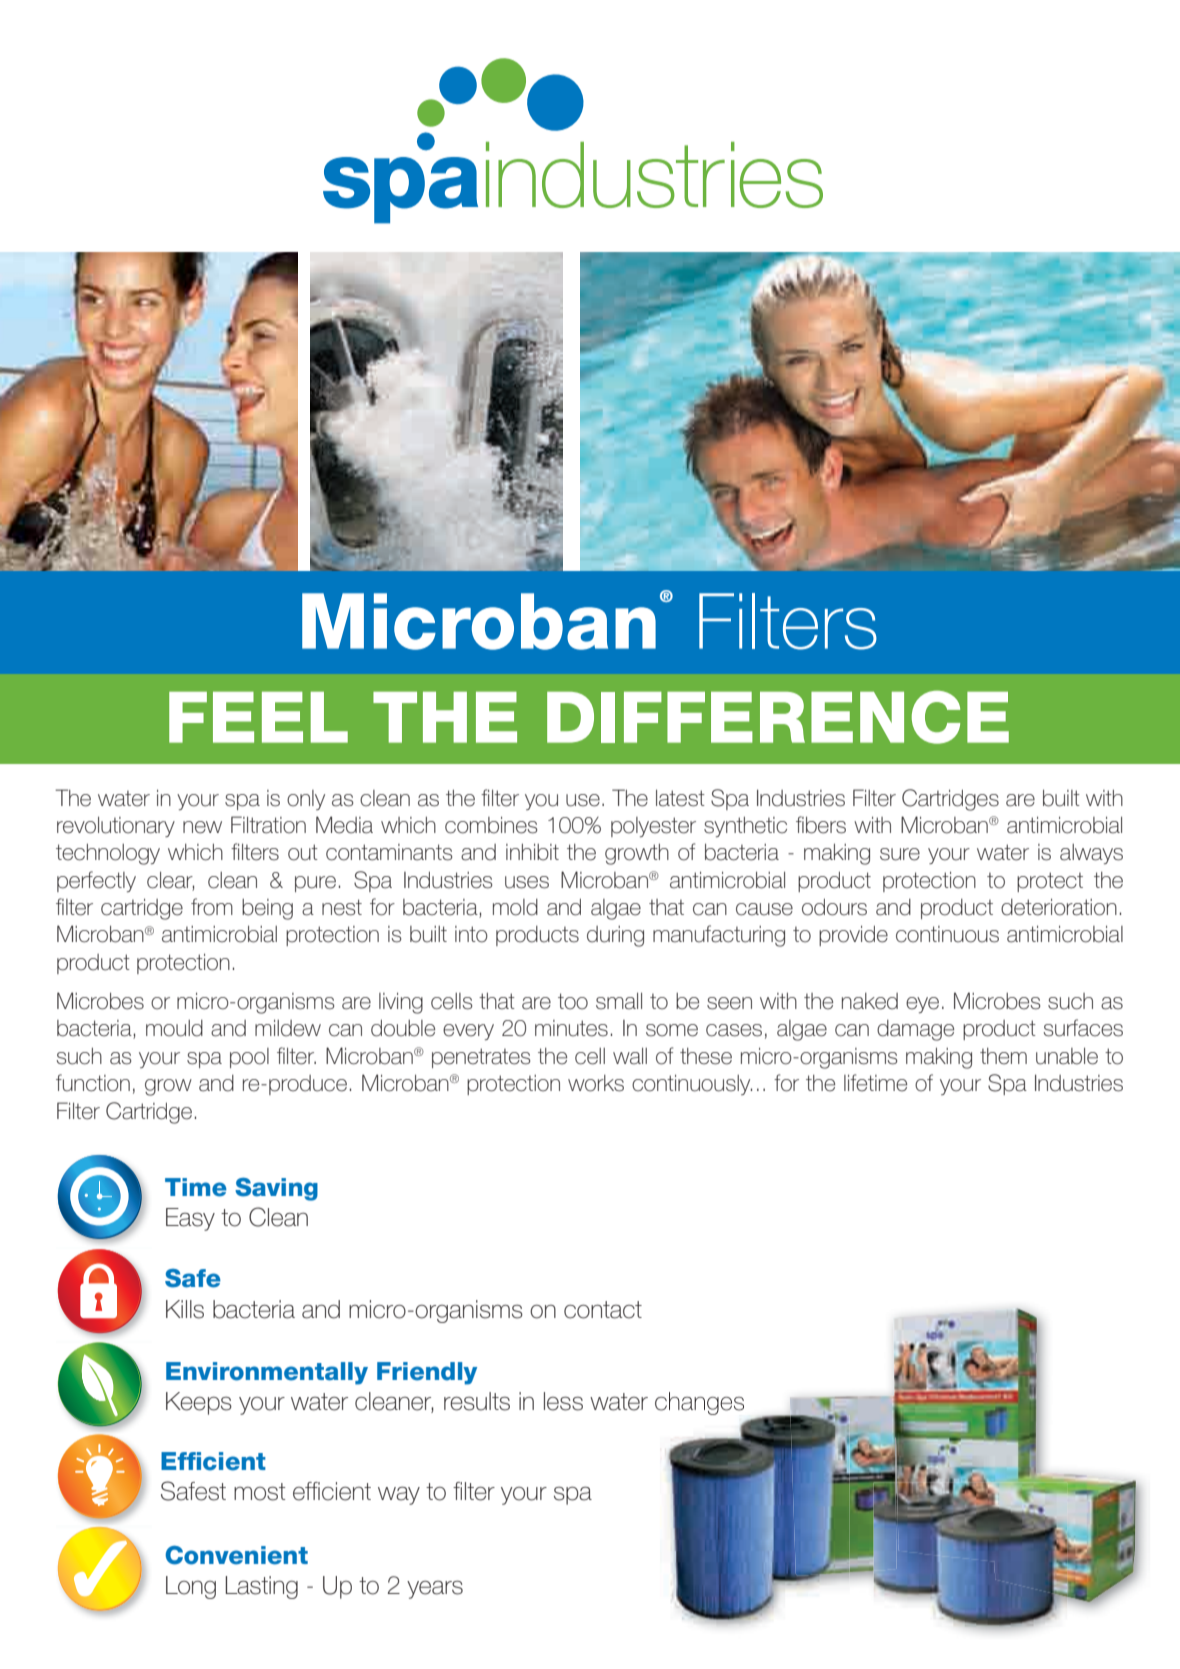 The width and height of the page is (1180, 1669). I want to click on Convenient, so click(237, 1555).
